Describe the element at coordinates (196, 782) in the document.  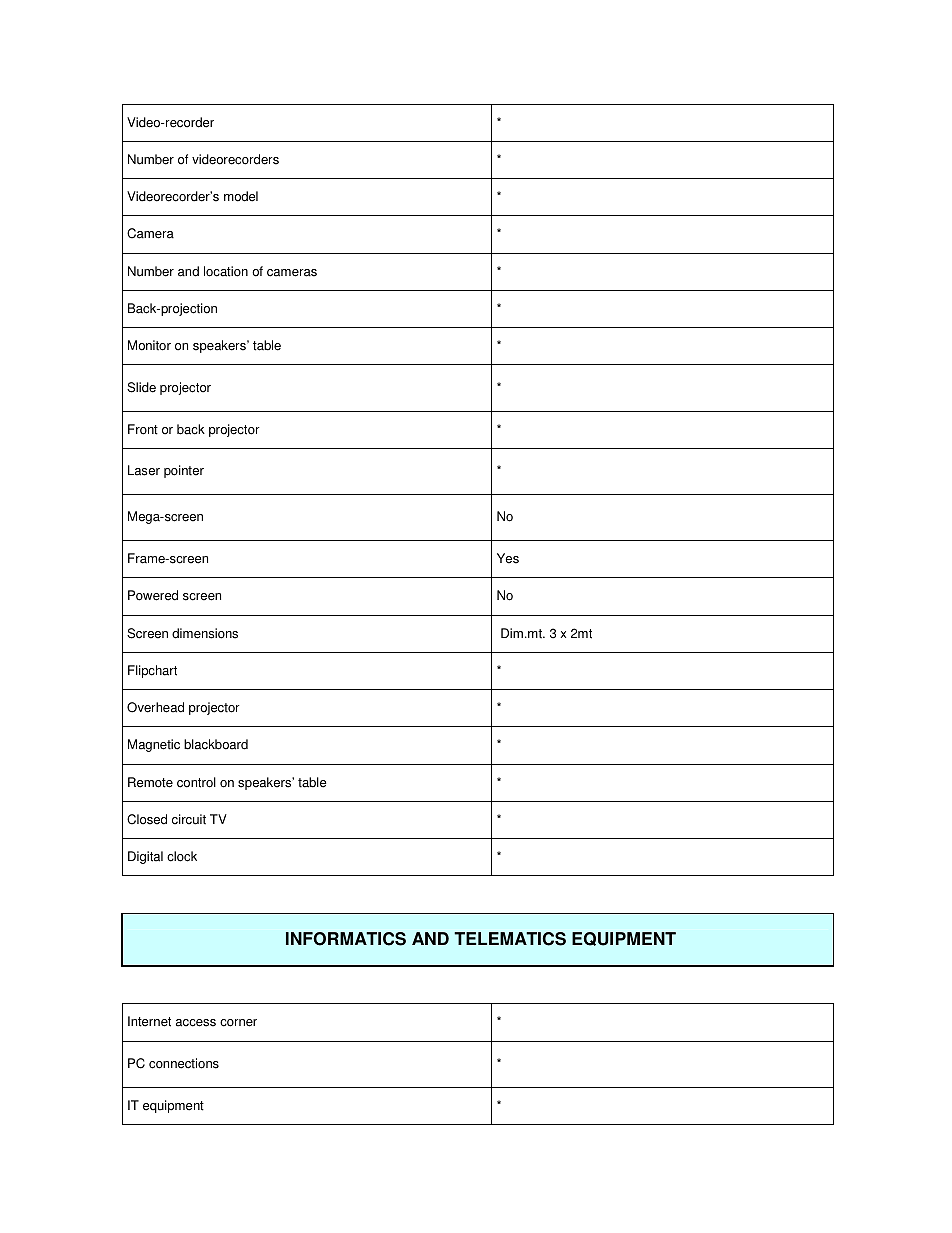
I see `control` at that location.
